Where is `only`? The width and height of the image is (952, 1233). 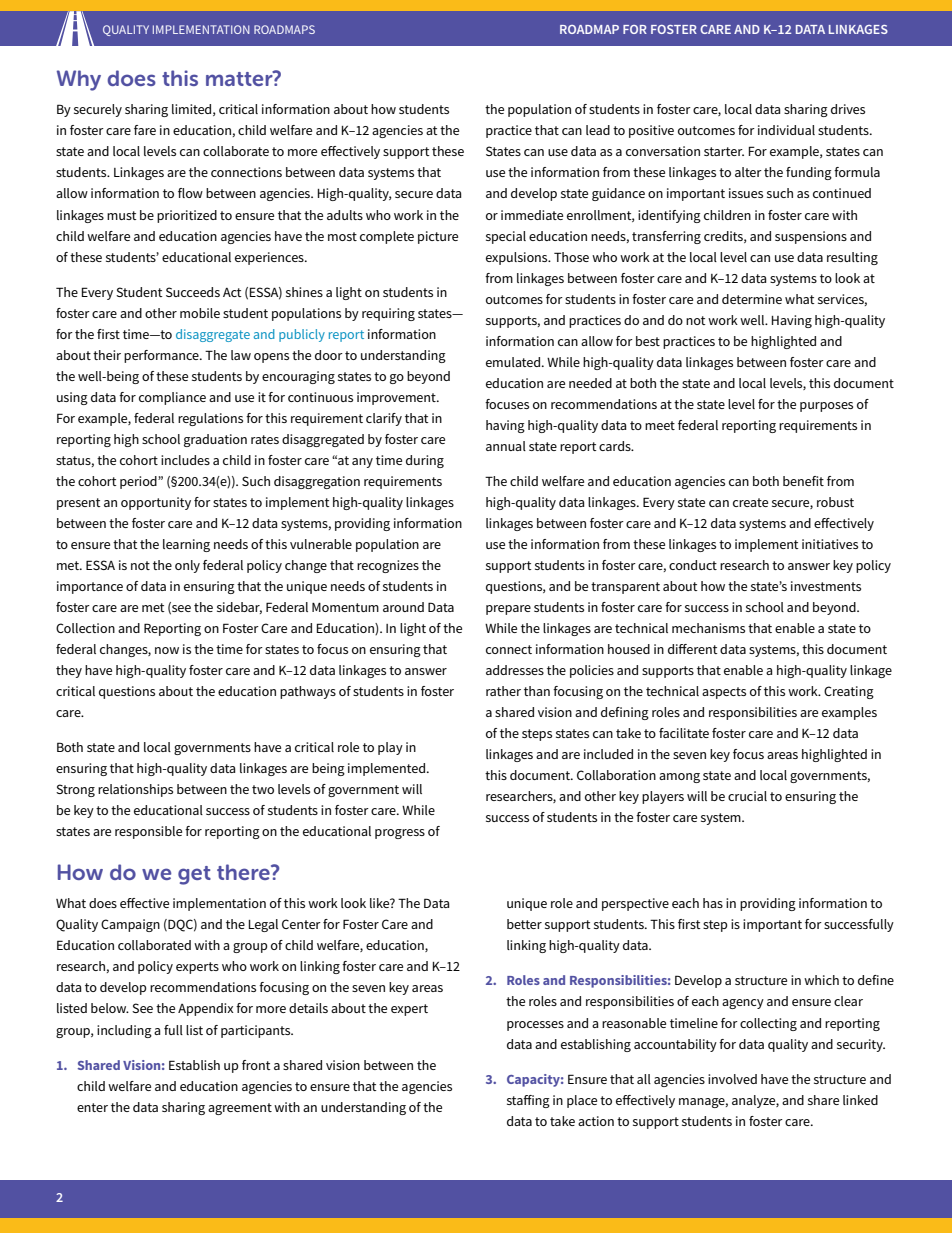
only is located at coordinates (187, 566).
